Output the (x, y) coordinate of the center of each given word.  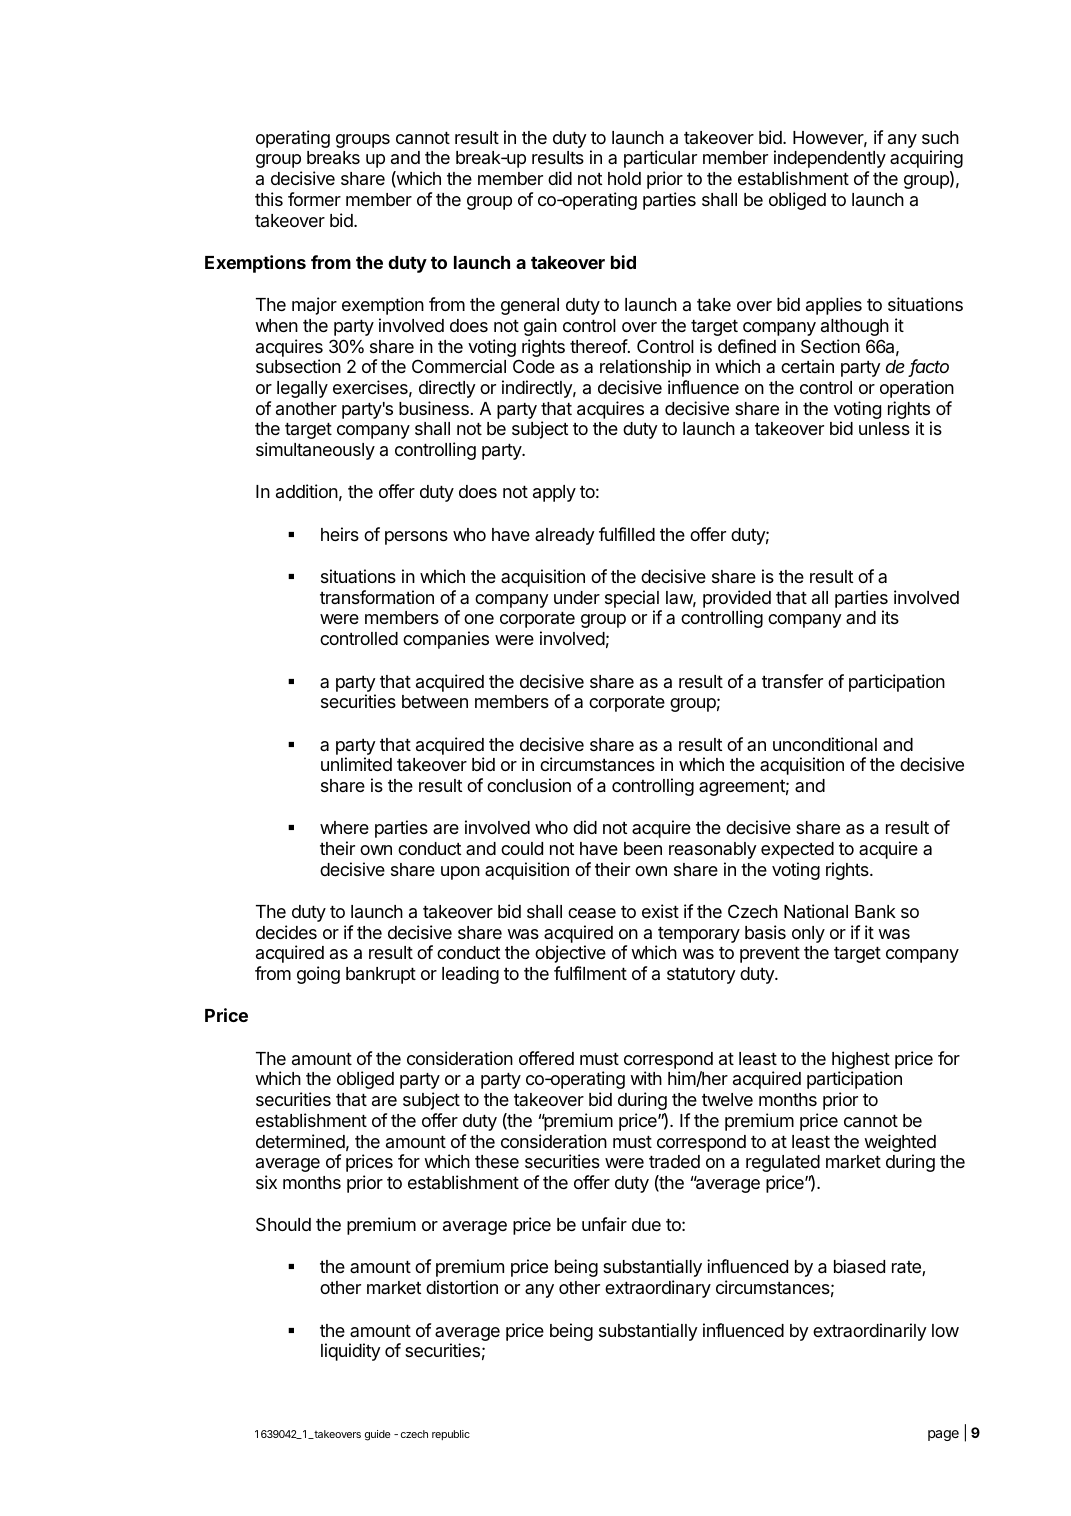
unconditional (825, 744)
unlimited (356, 764)
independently (830, 159)
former (314, 199)
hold (624, 178)
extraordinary (658, 1289)
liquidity (351, 1352)
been (643, 848)
